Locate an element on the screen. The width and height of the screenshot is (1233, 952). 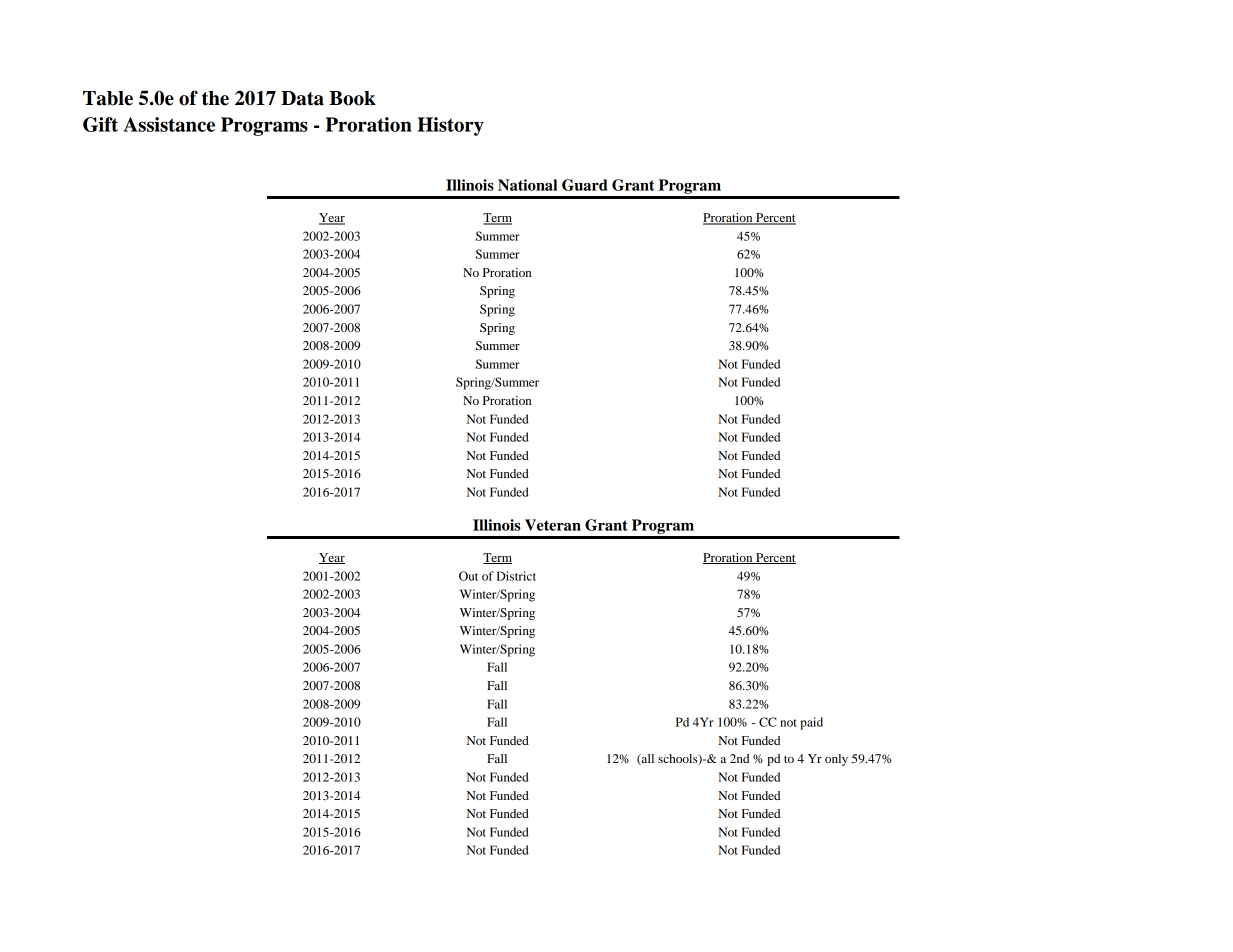
Assistance is located at coordinates (169, 124).
